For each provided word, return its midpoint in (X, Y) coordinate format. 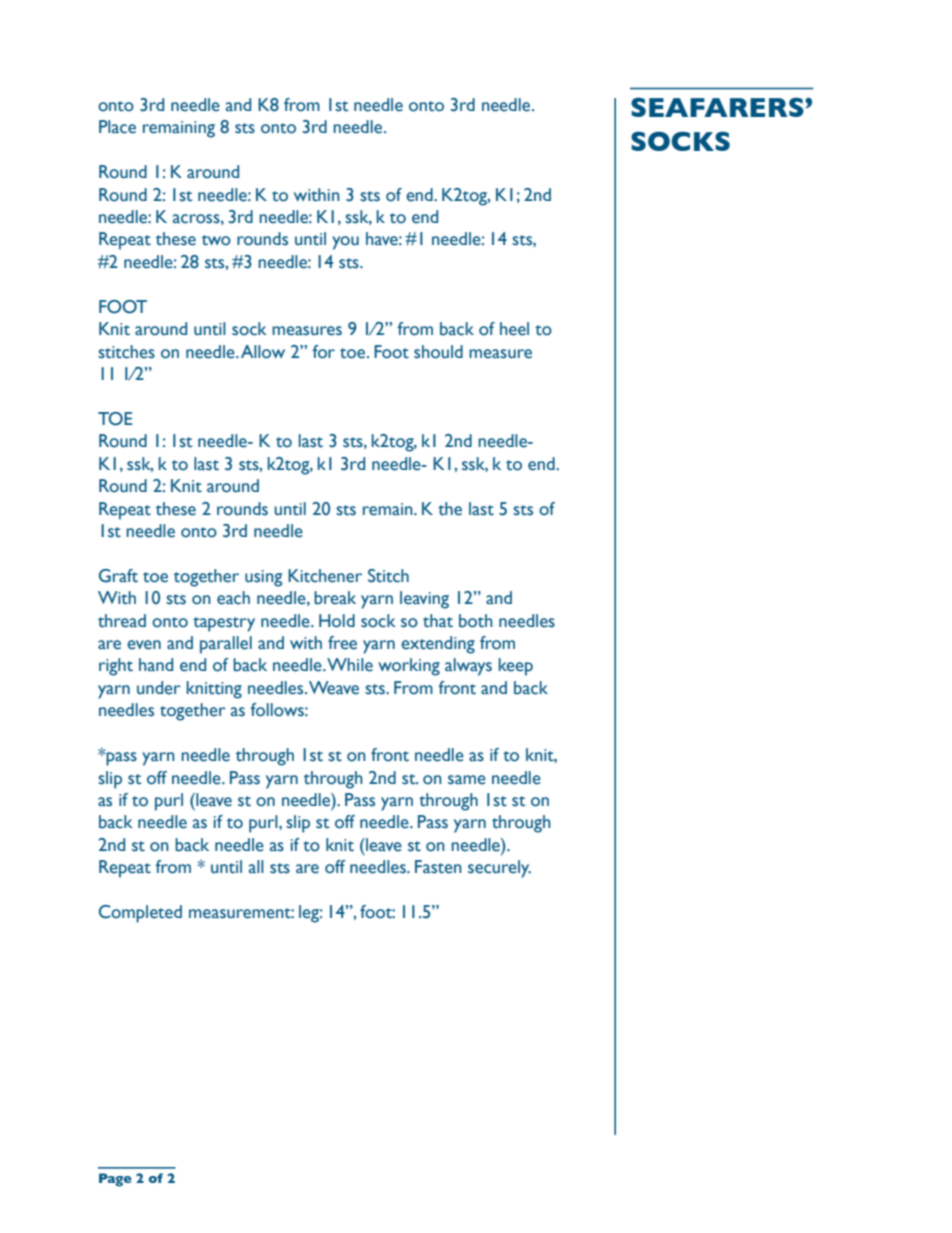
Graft (118, 576)
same (467, 780)
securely (499, 869)
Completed (140, 914)
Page (115, 1180)
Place (117, 127)
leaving (424, 600)
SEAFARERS (718, 107)
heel (514, 329)
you (345, 243)
